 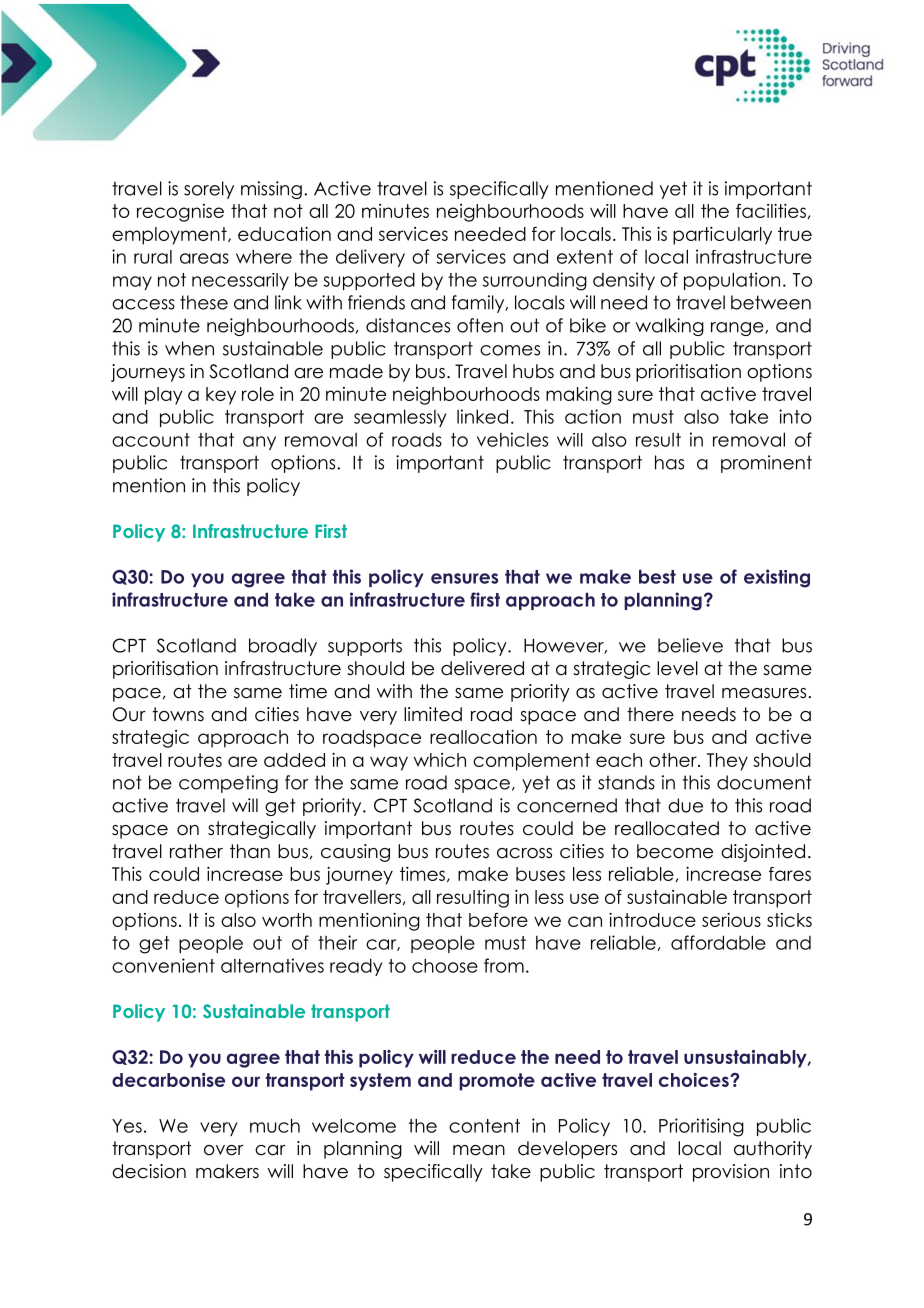 I want to click on level, so click(x=677, y=668).
